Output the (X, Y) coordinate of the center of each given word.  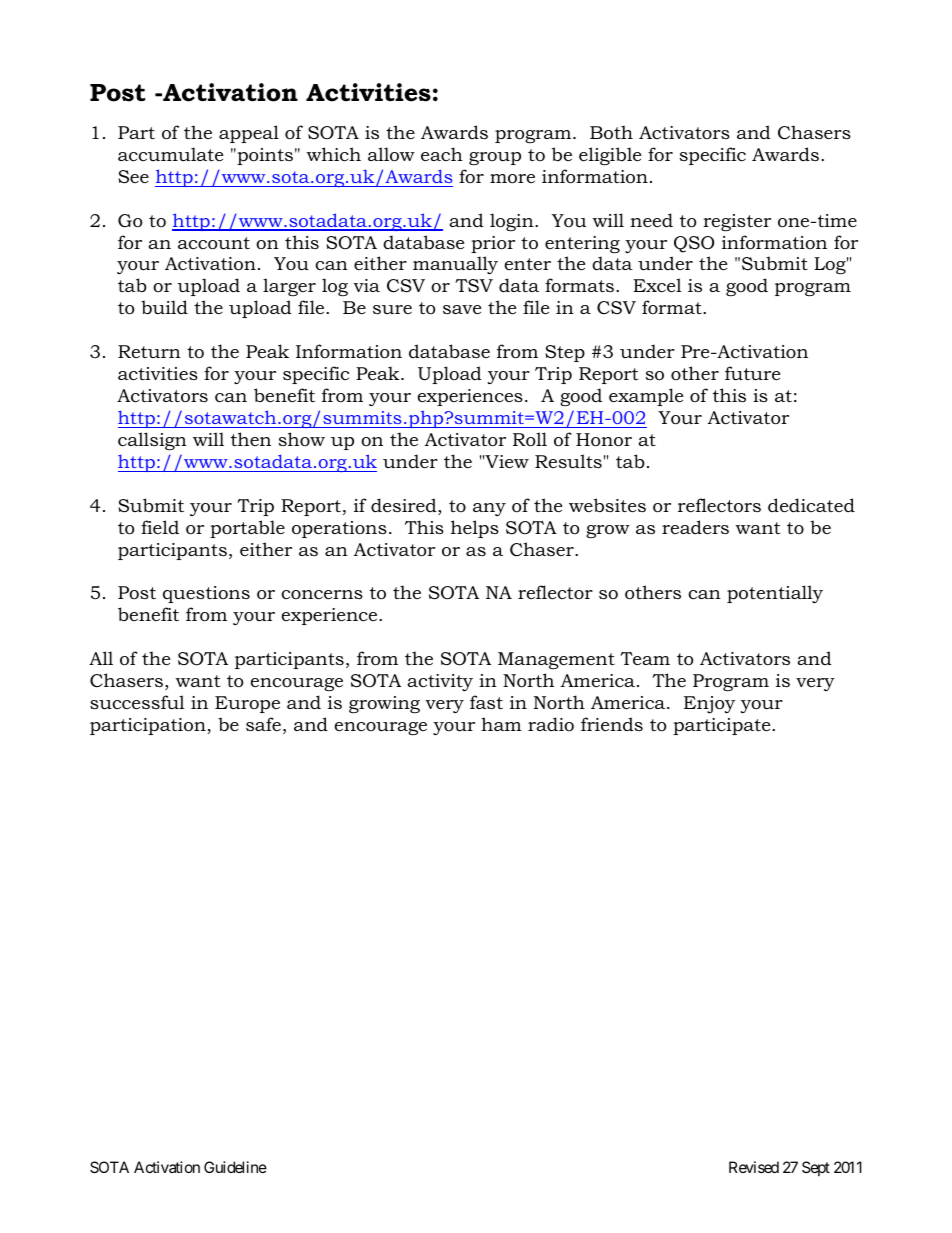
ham (501, 724)
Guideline (235, 1167)
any (489, 509)
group (495, 158)
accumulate (170, 154)
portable (247, 529)
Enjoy (709, 705)
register (737, 222)
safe (263, 724)
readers (695, 527)
